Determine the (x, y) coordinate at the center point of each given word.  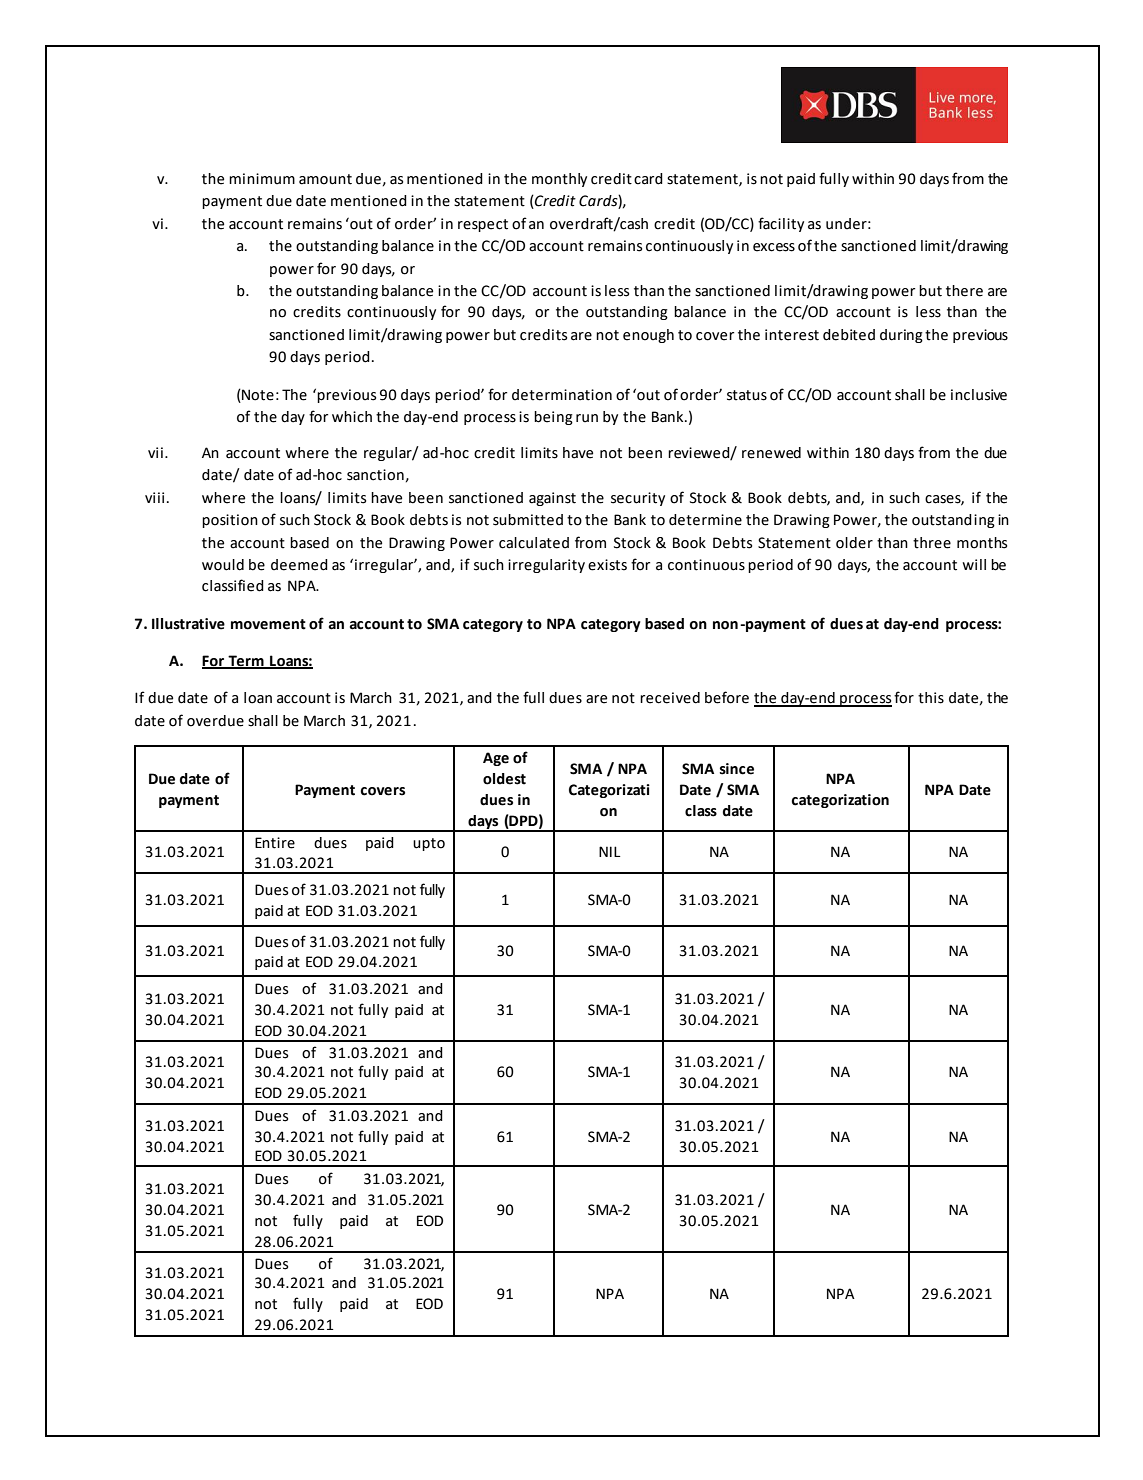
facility (781, 224)
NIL (609, 851)
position (230, 521)
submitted (528, 520)
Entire (275, 843)
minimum (262, 179)
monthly (559, 180)
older (854, 543)
